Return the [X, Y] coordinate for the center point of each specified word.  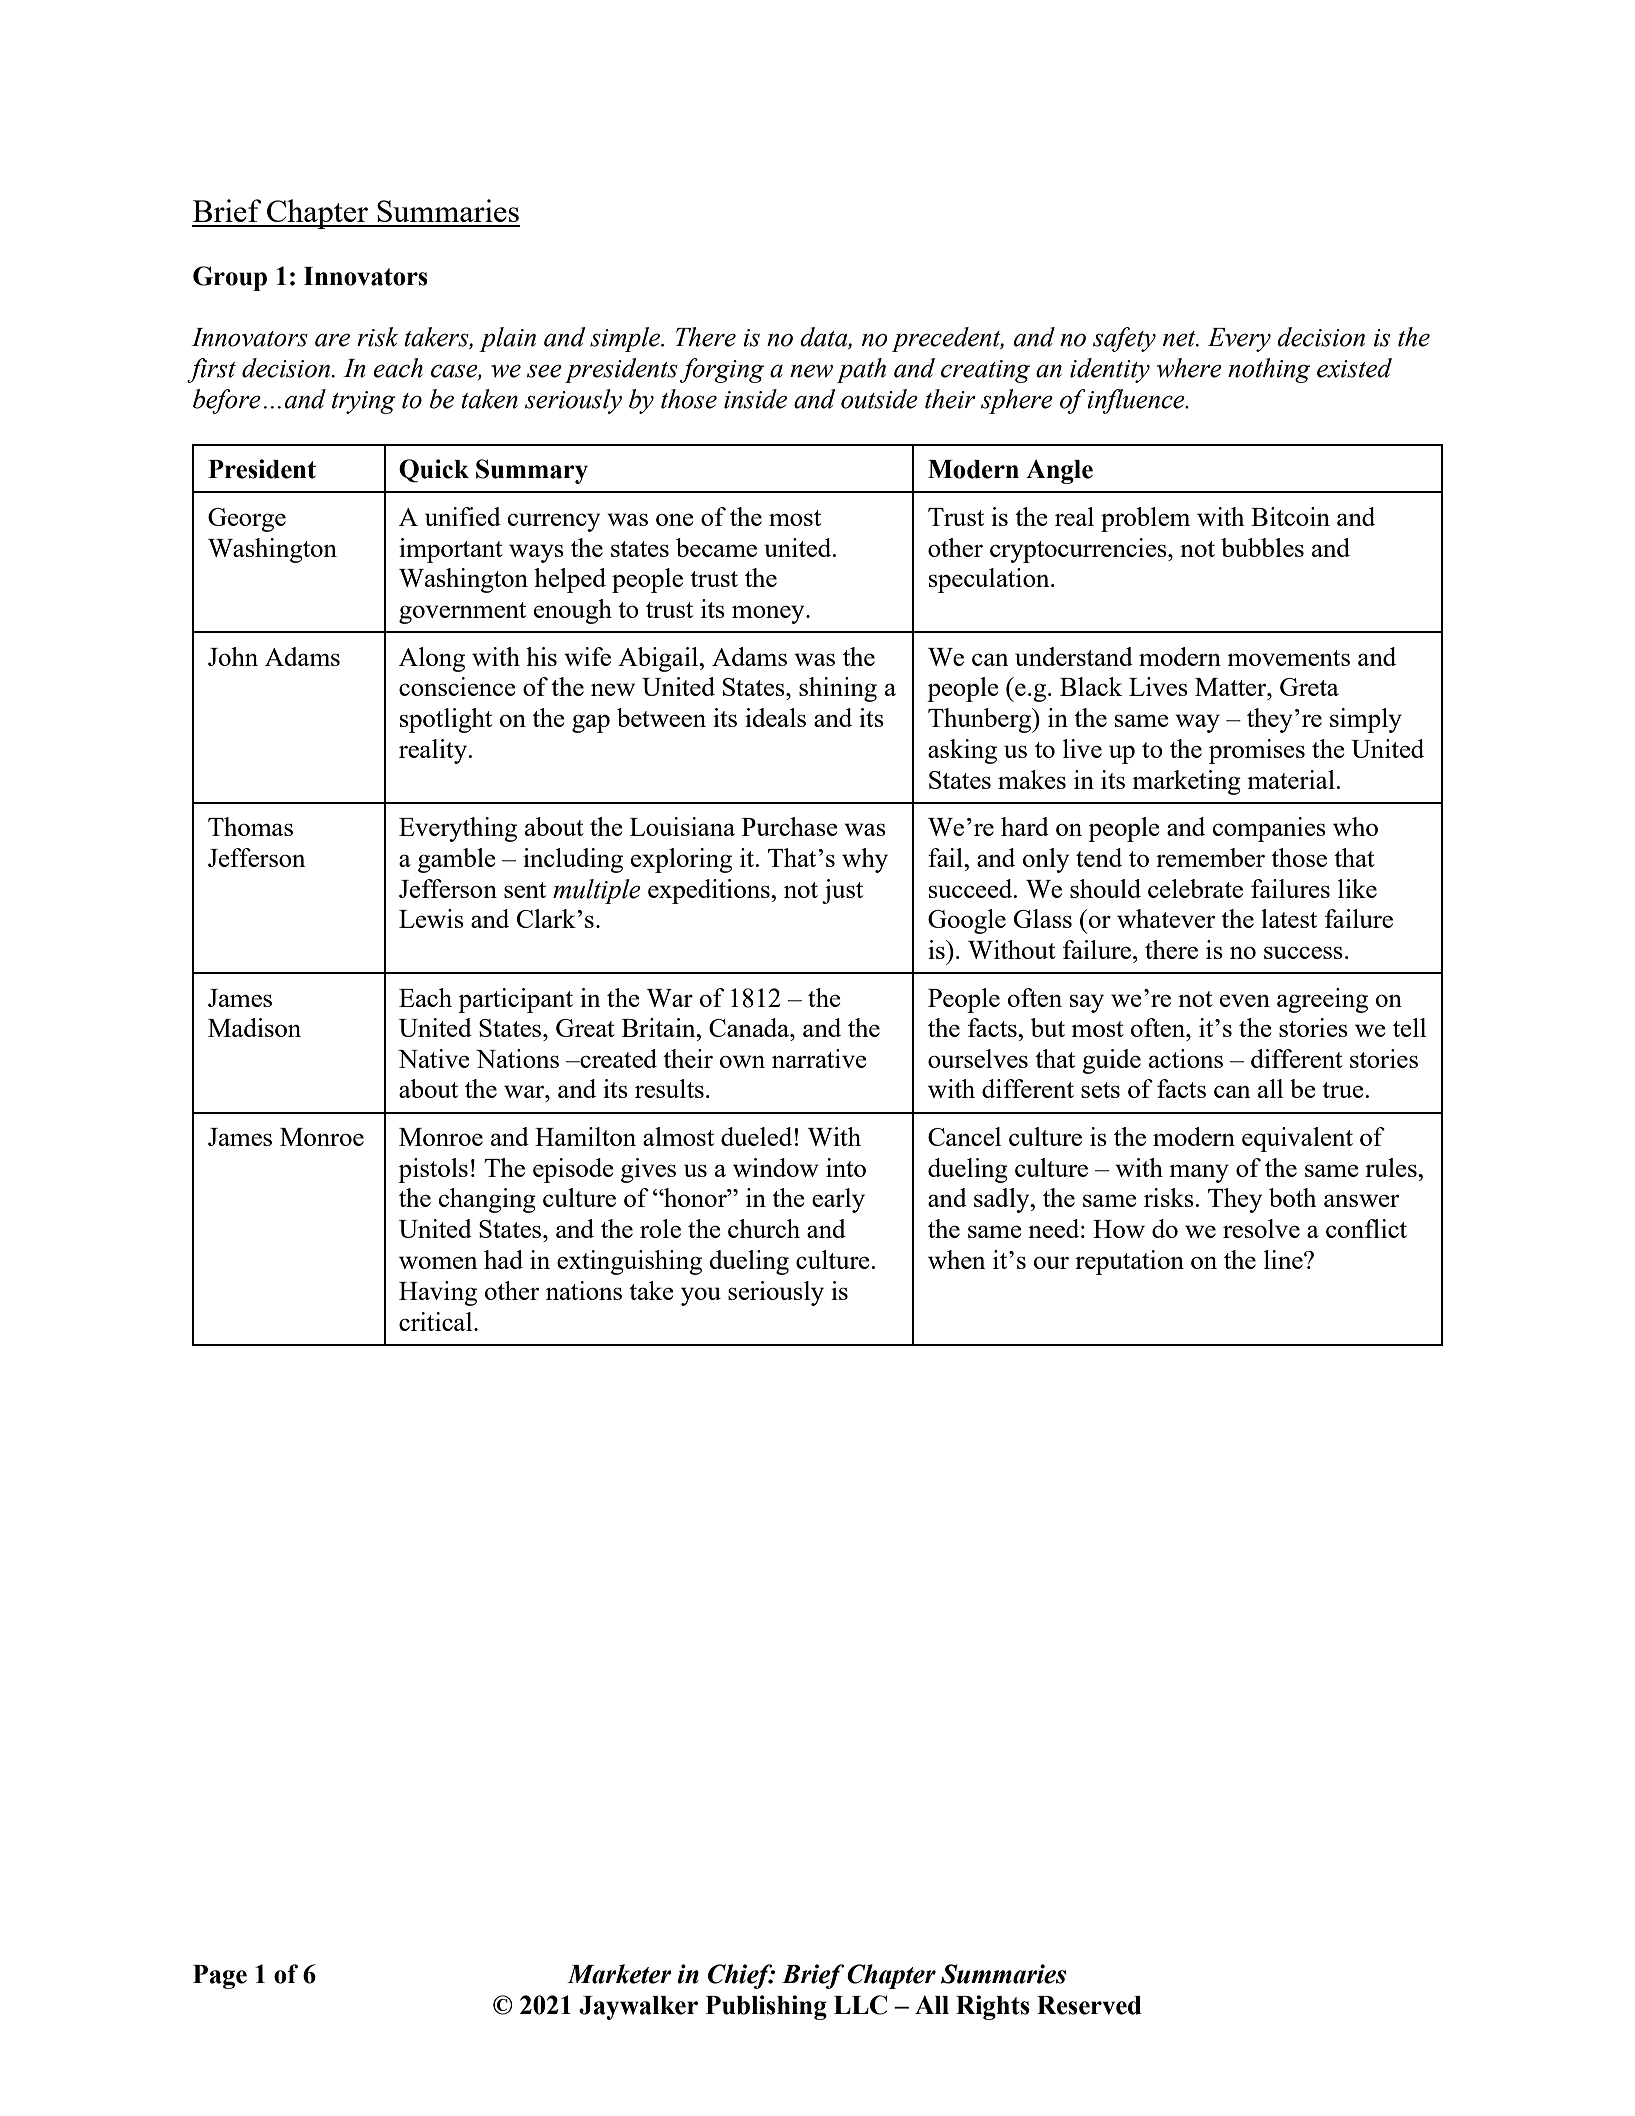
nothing [1269, 370]
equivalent [1297, 1139]
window [776, 1167]
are [332, 340]
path [861, 370]
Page [220, 1977]
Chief [741, 1976]
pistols [433, 1170]
